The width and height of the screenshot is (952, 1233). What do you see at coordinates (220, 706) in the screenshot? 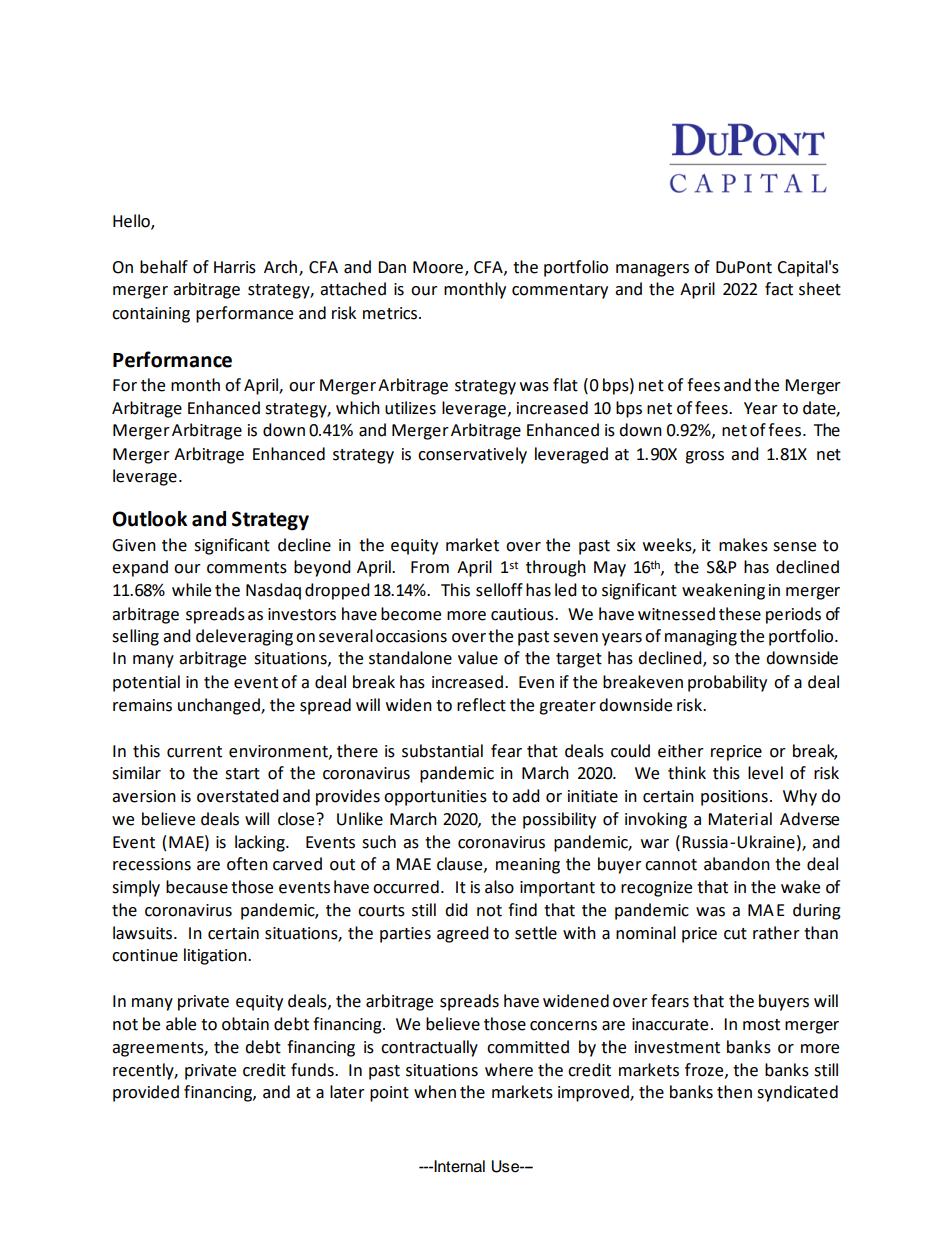
I see `unchanged` at bounding box center [220, 706].
